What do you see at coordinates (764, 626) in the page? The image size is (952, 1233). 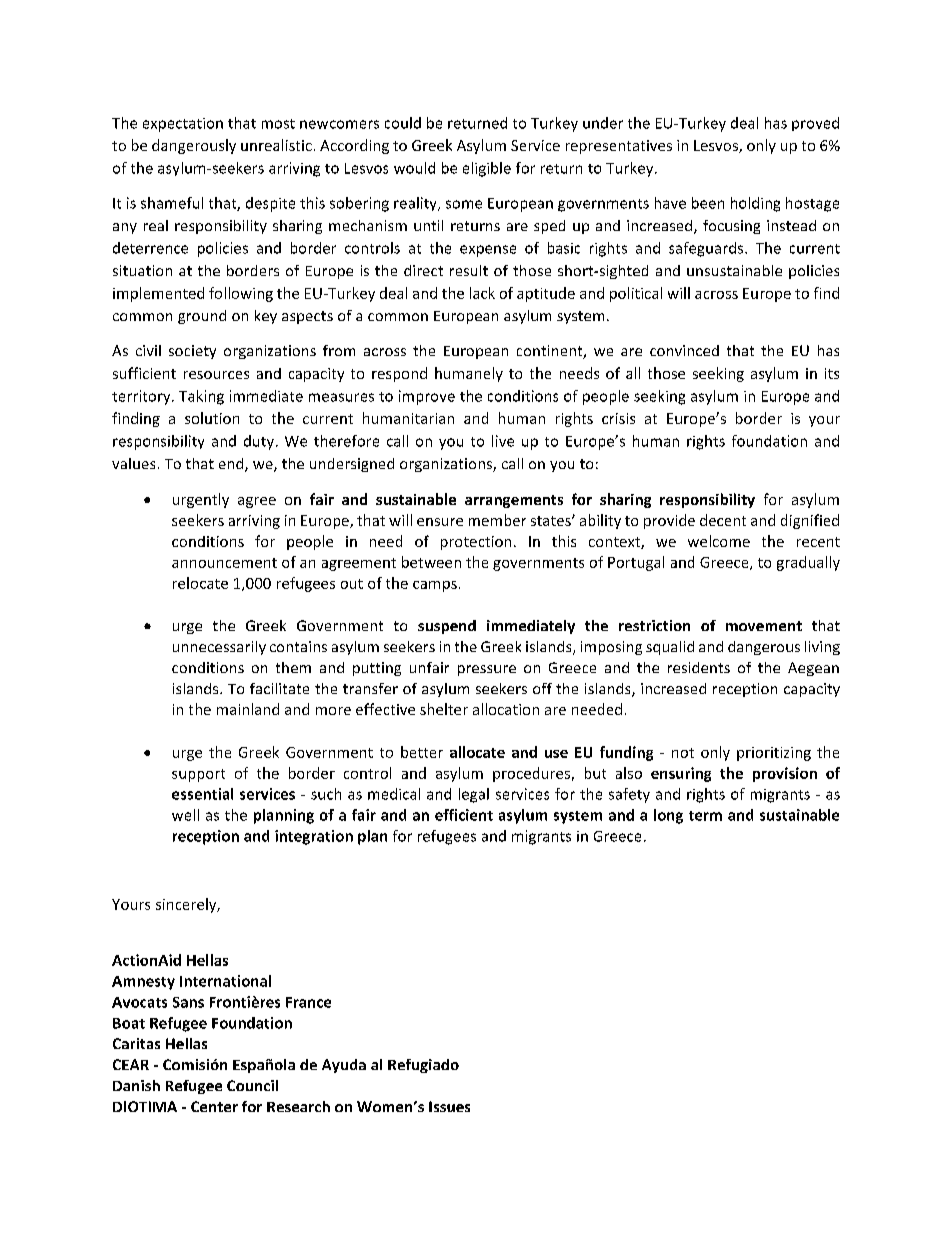 I see `movement` at bounding box center [764, 626].
